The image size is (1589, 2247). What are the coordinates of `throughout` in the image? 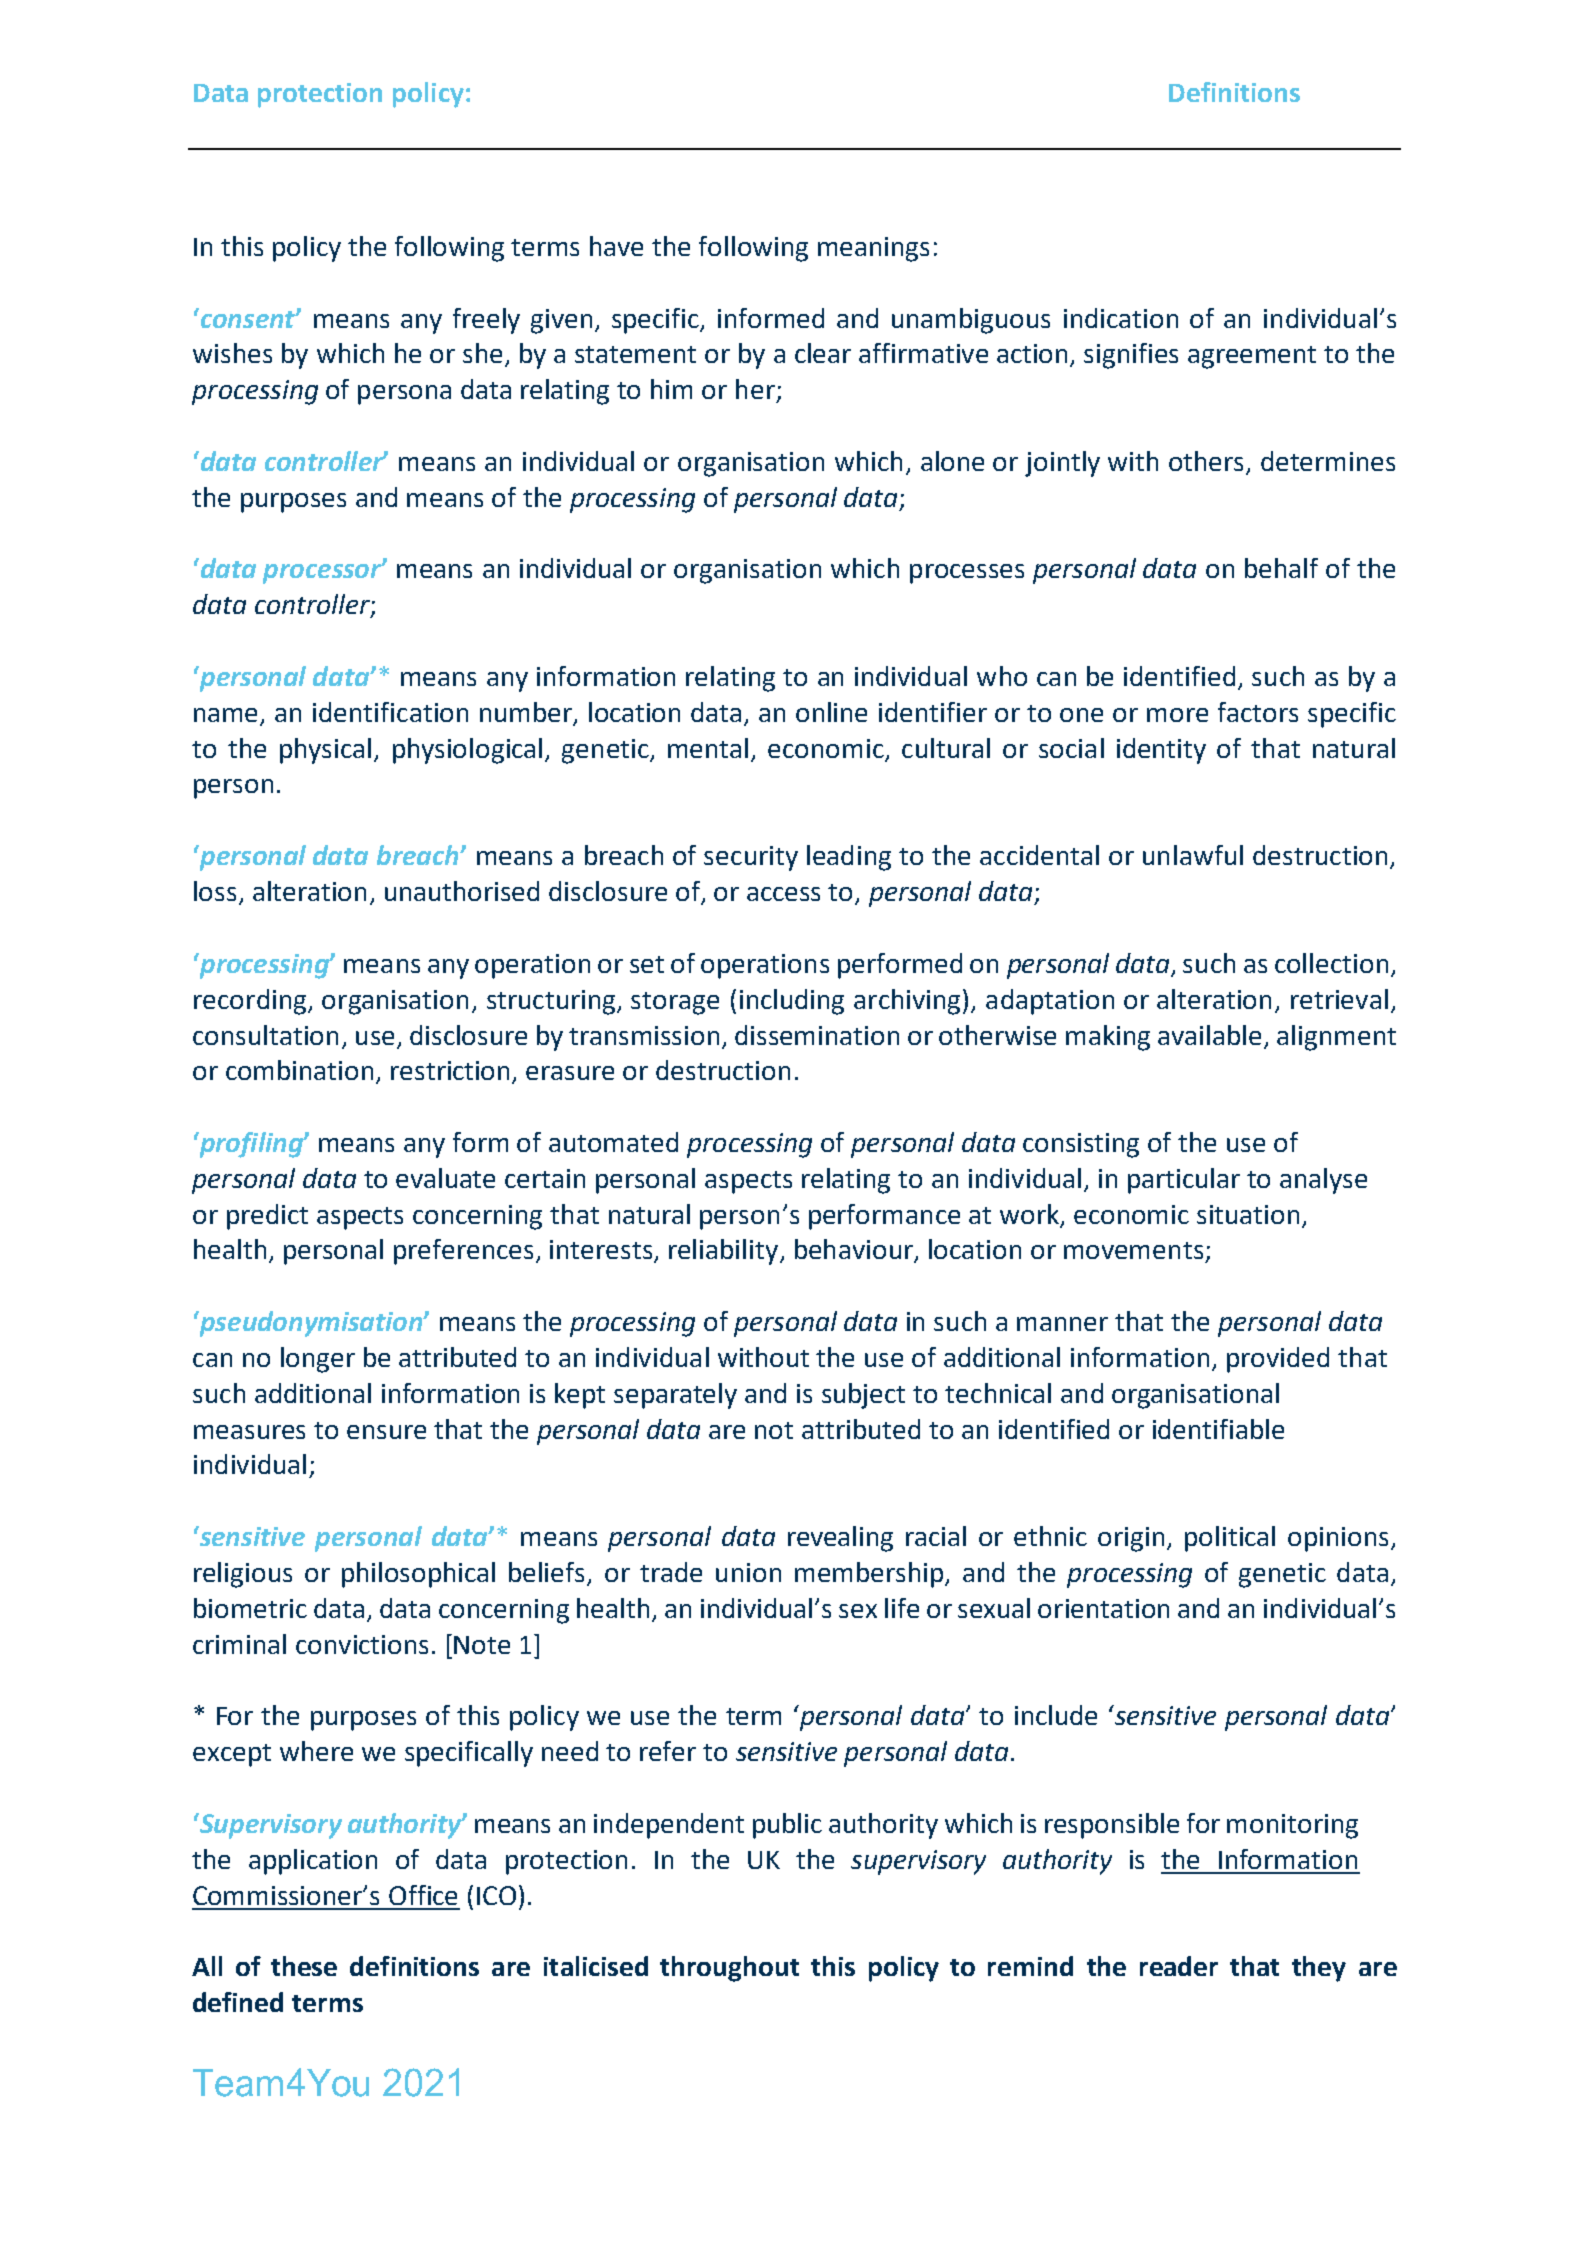 It's located at (729, 1969).
